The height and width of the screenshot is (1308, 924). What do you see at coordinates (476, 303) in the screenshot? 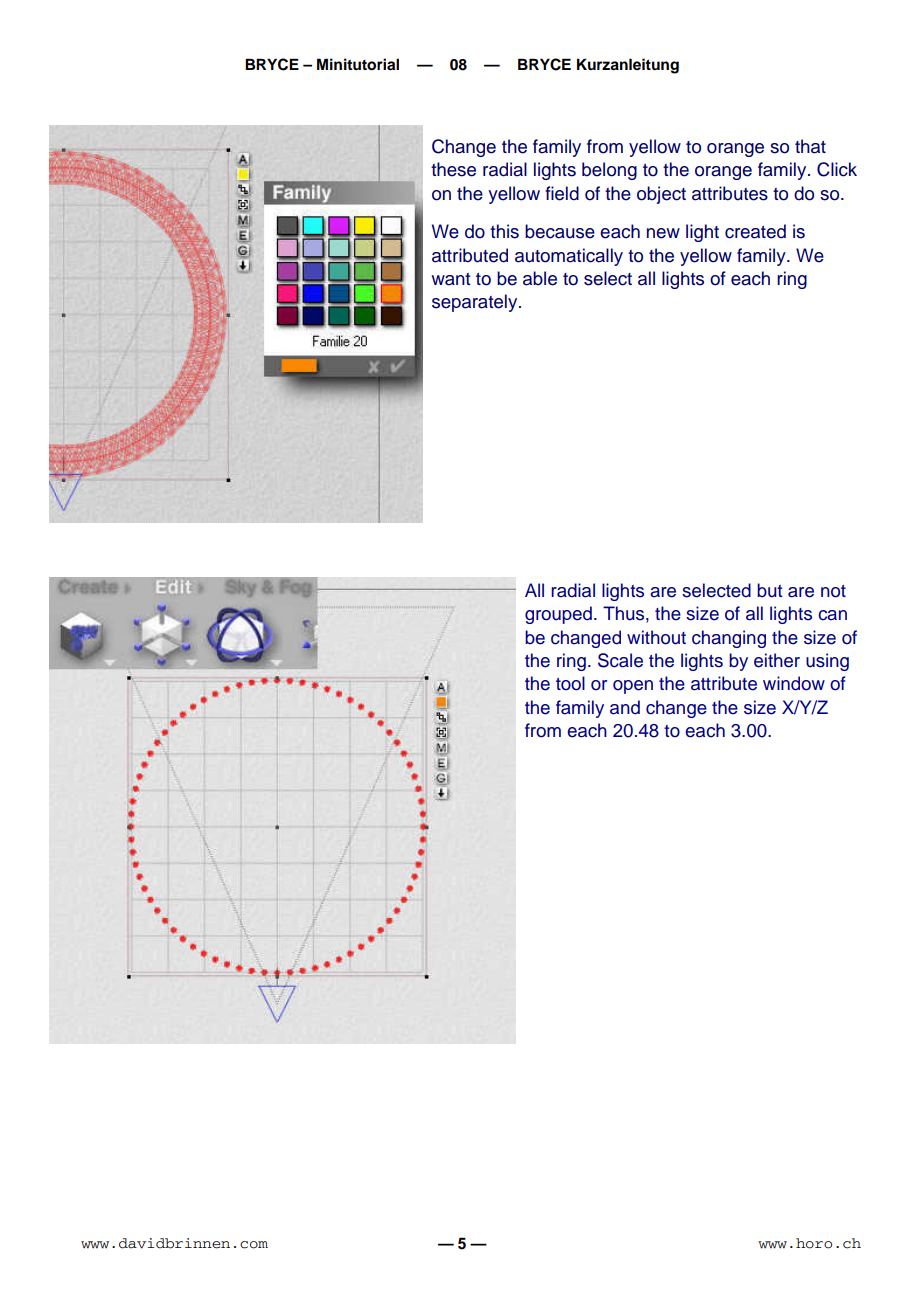
I see `separately` at bounding box center [476, 303].
